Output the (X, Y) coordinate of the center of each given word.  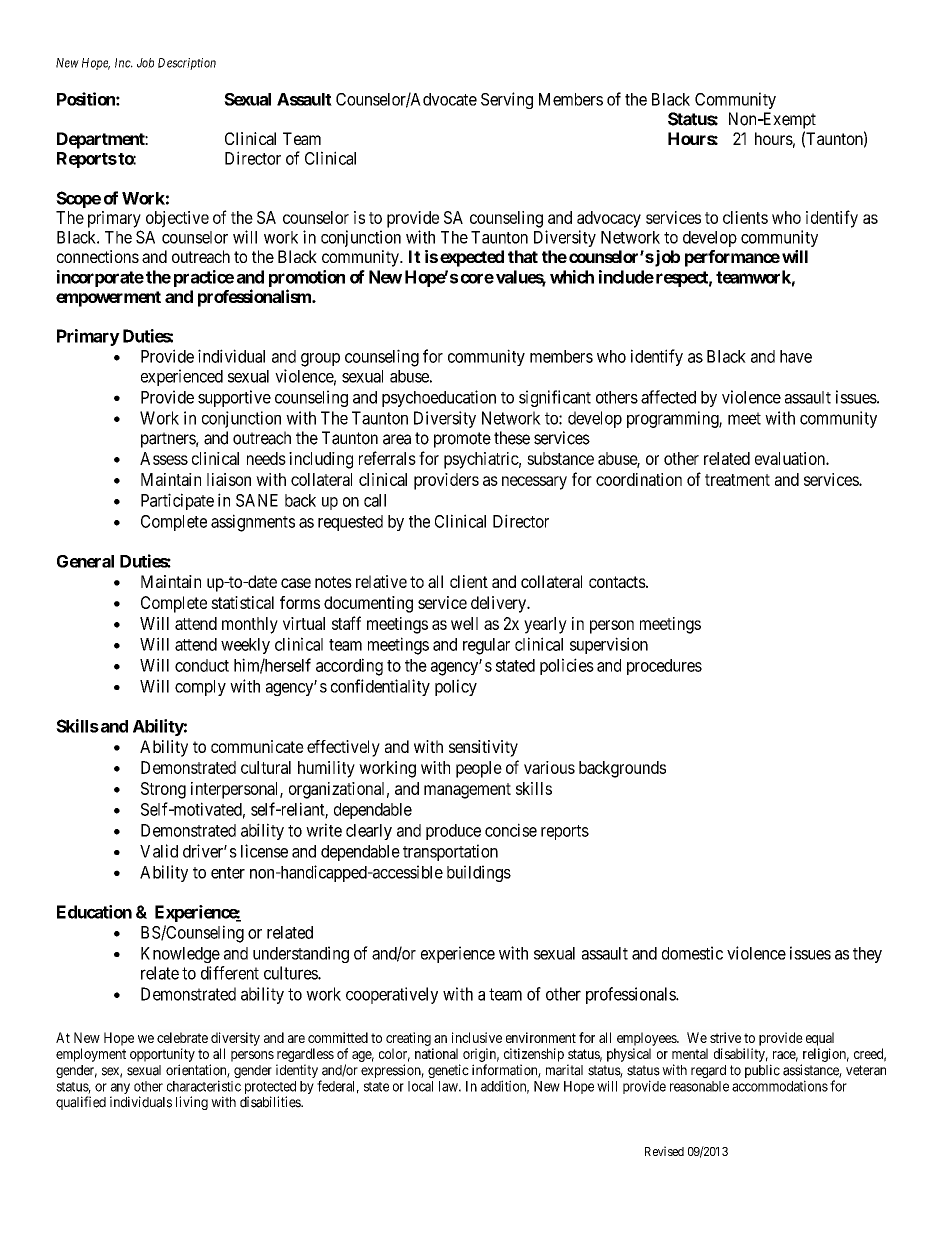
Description (187, 64)
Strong (163, 790)
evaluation (791, 458)
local (420, 1086)
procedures (664, 667)
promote (462, 440)
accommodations (780, 1086)
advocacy (609, 219)
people (479, 769)
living (192, 1103)
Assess (164, 458)
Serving (507, 100)
